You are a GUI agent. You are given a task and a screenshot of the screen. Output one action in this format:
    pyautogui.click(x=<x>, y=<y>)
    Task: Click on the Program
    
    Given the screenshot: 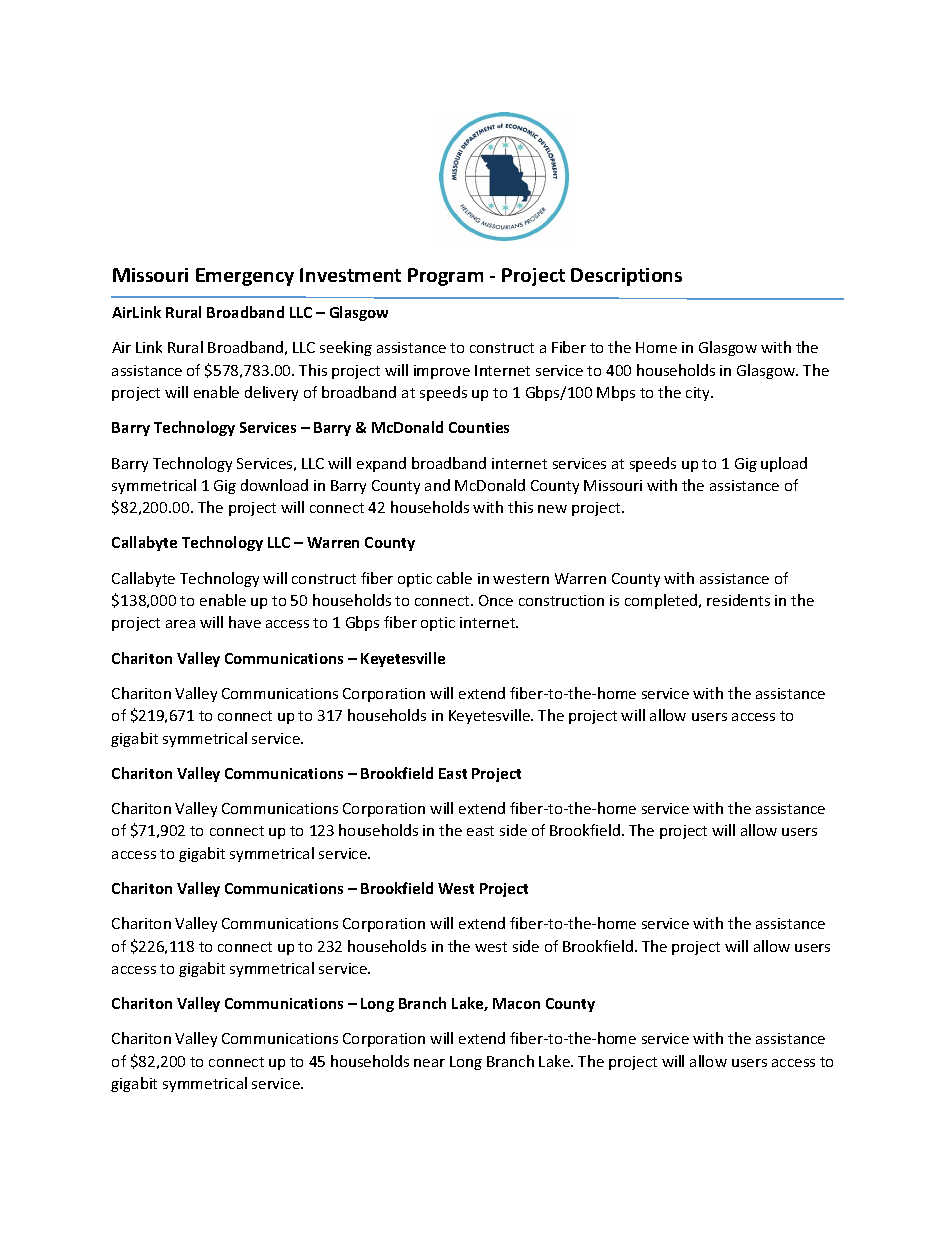 What is the action you would take?
    pyautogui.click(x=445, y=277)
